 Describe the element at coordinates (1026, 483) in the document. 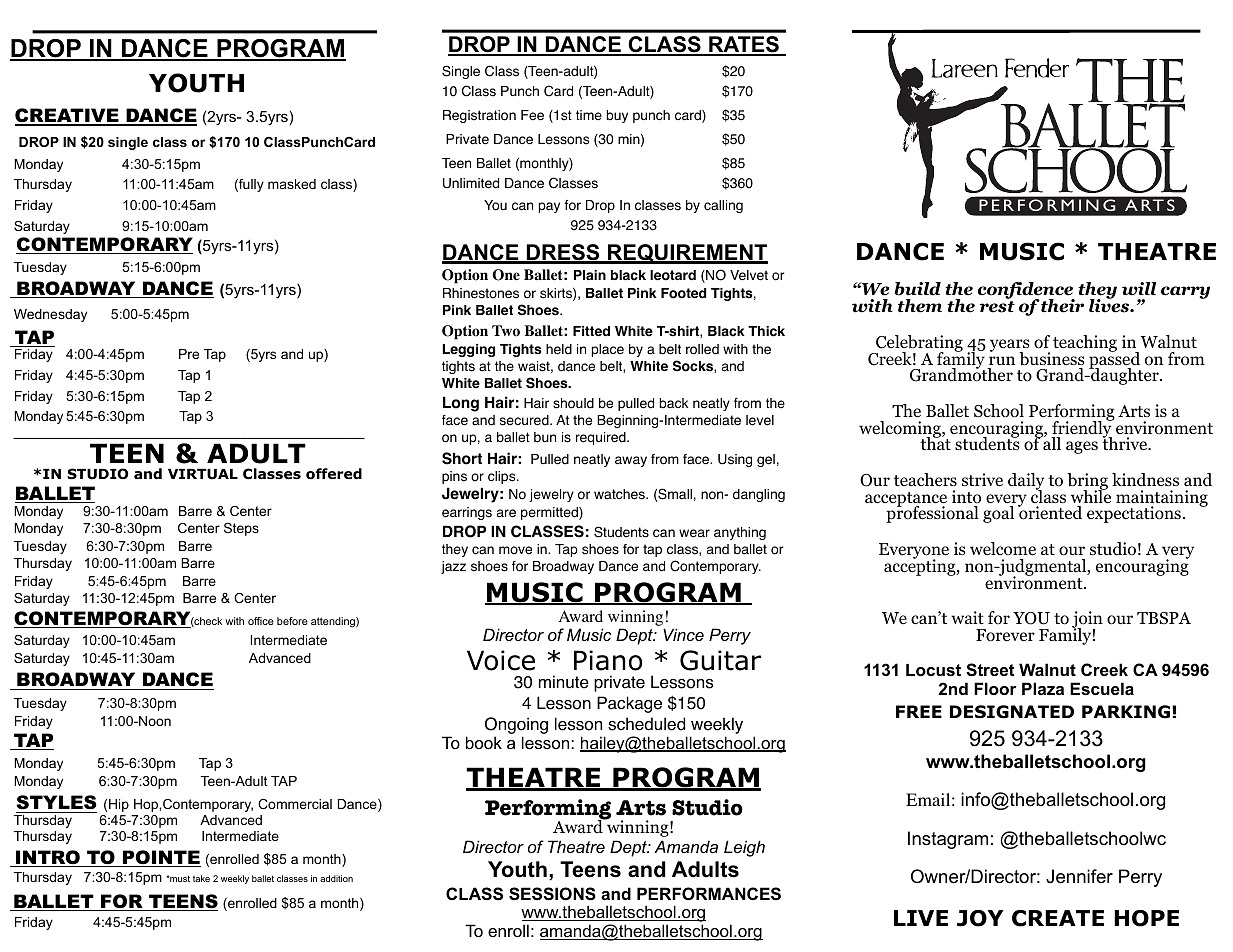

I see `daily` at that location.
